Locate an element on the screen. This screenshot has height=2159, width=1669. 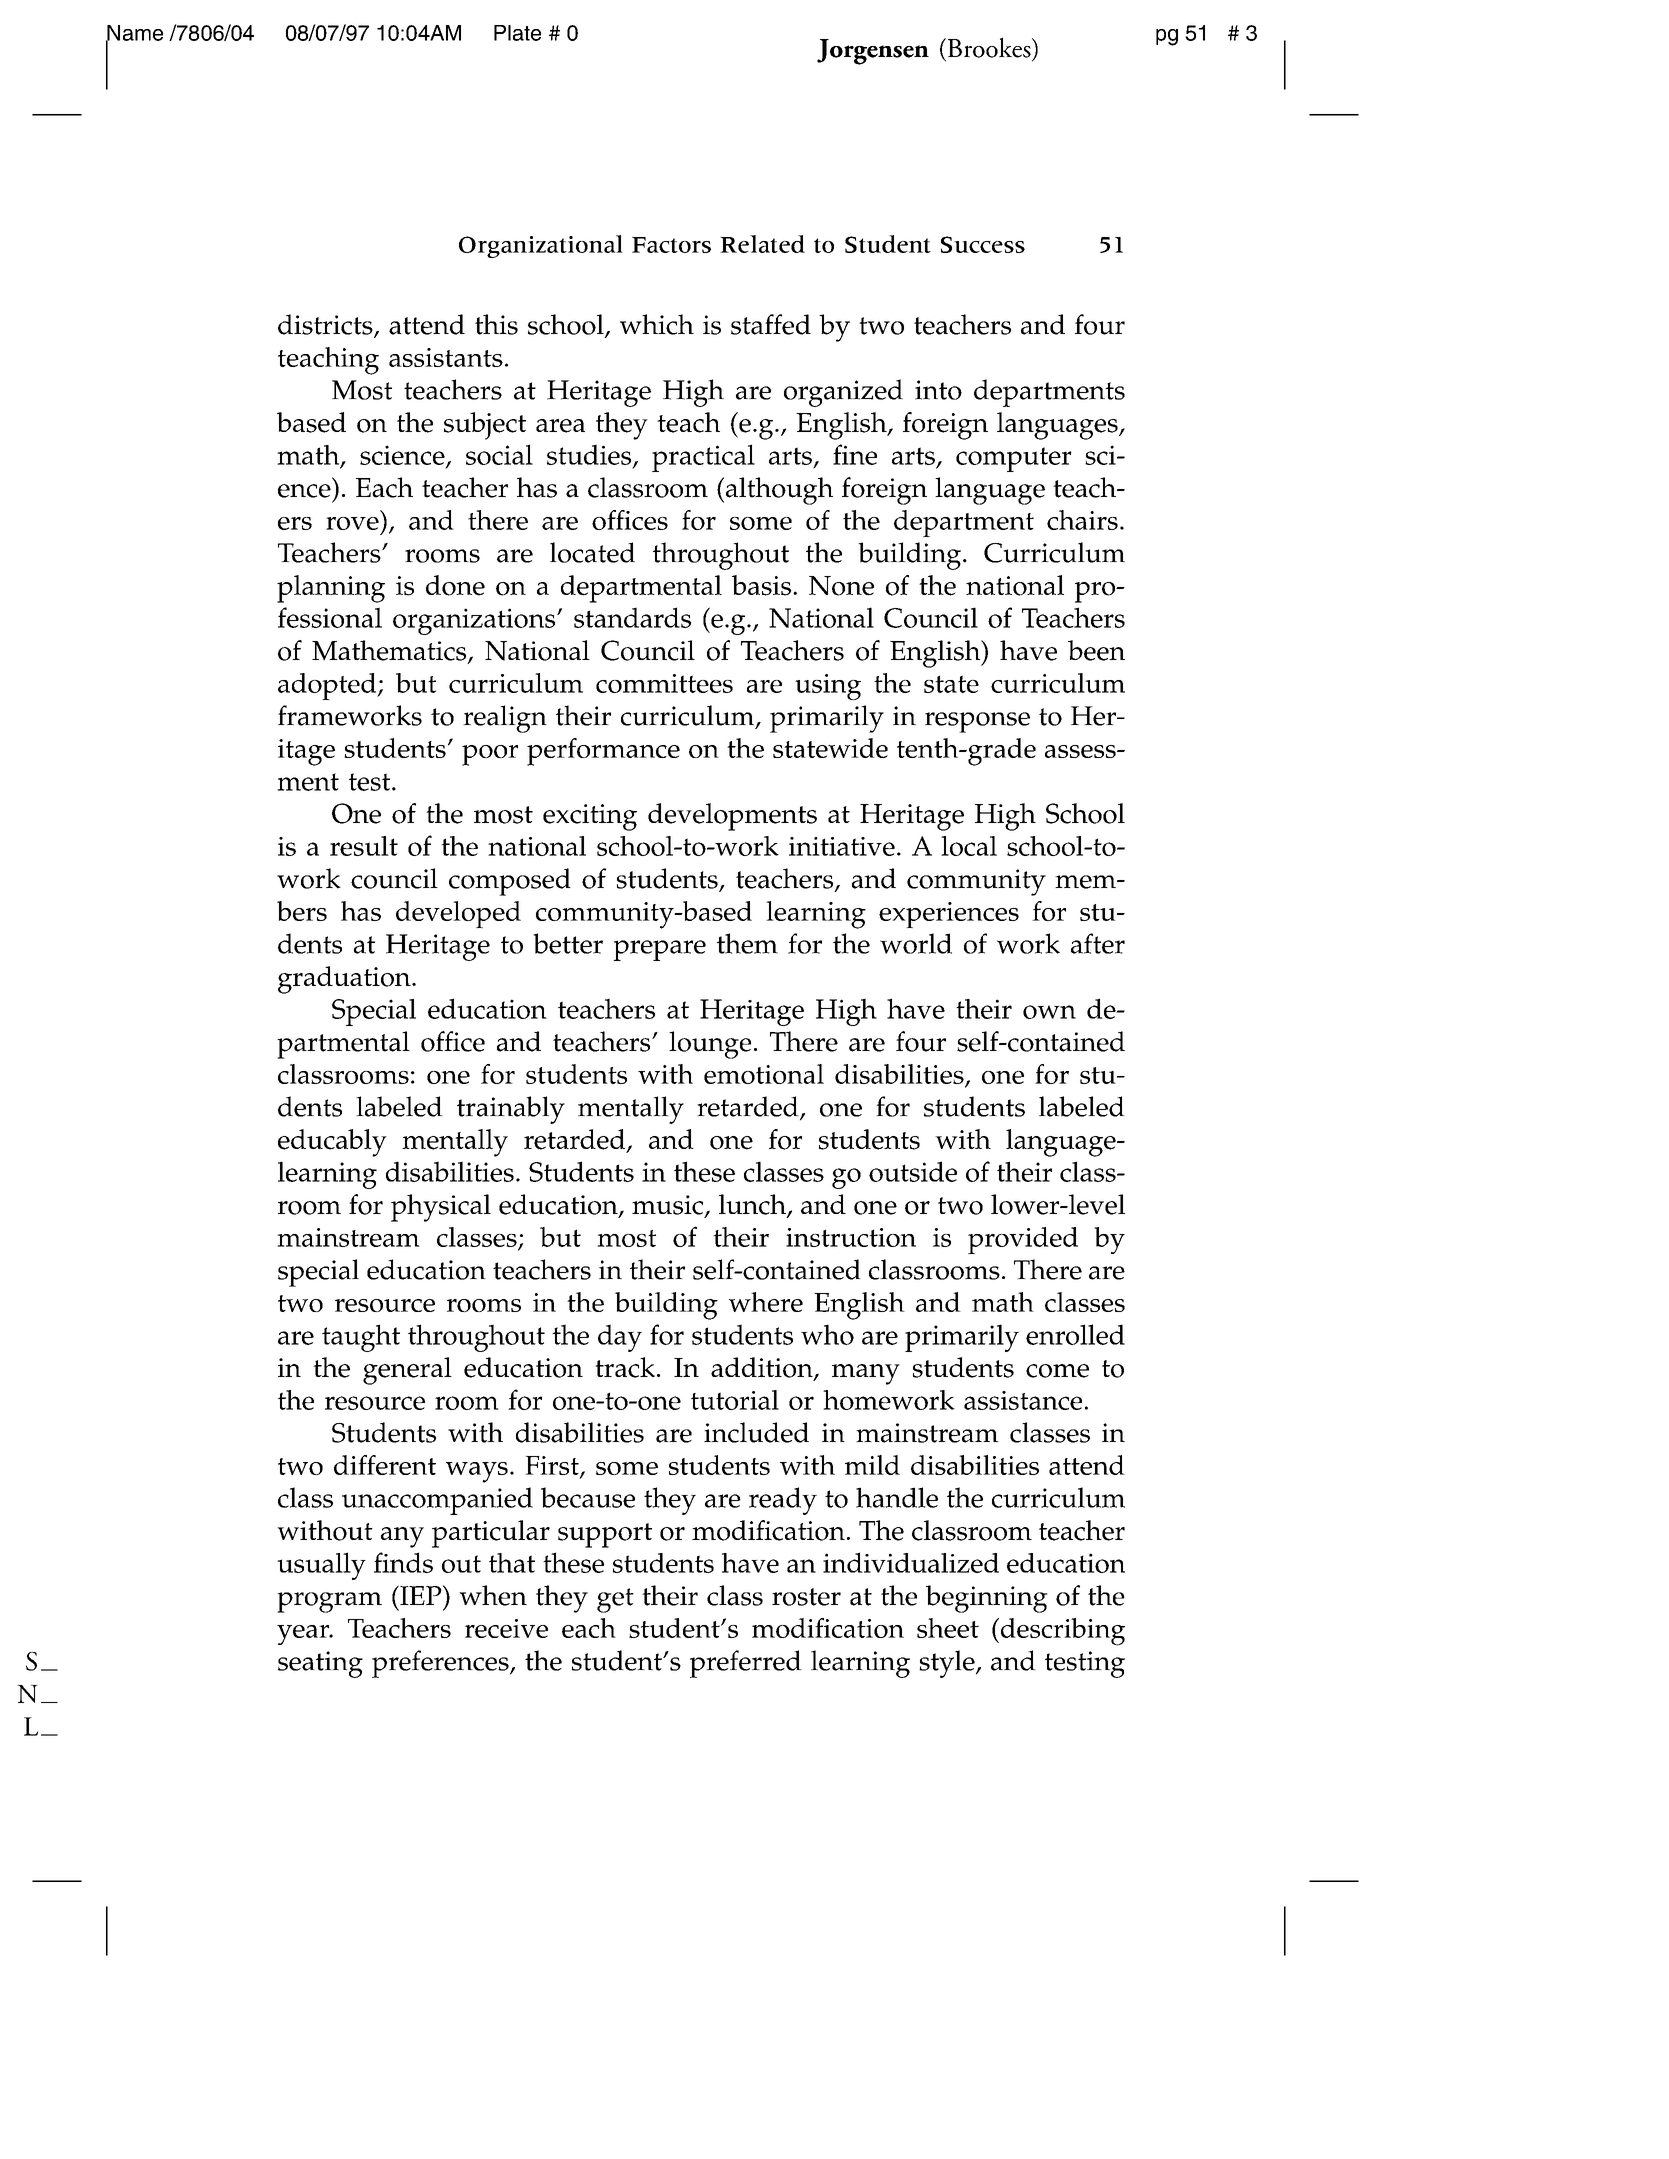
Plate is located at coordinates (517, 33).
